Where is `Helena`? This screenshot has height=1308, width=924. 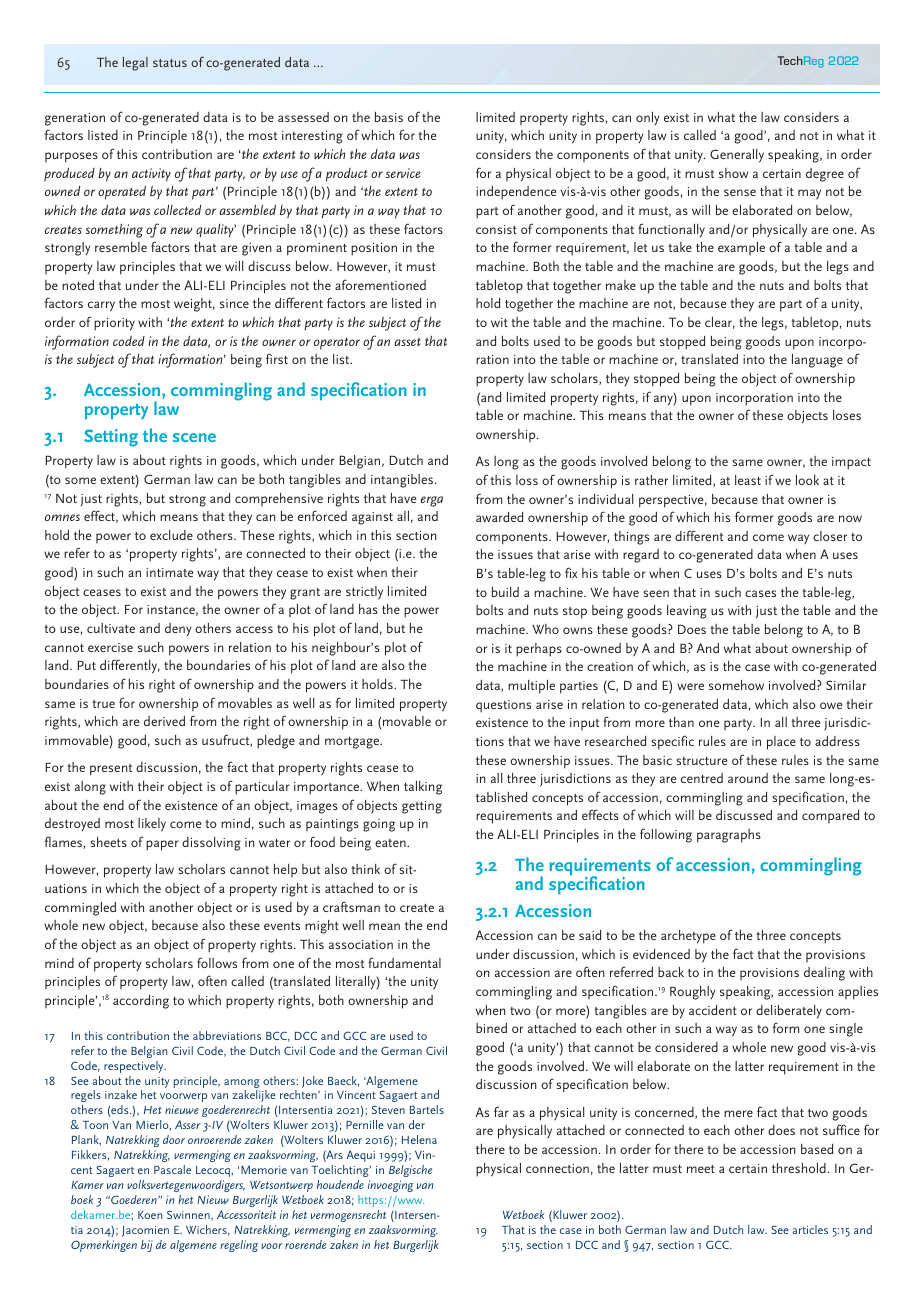 Helena is located at coordinates (419, 1139).
